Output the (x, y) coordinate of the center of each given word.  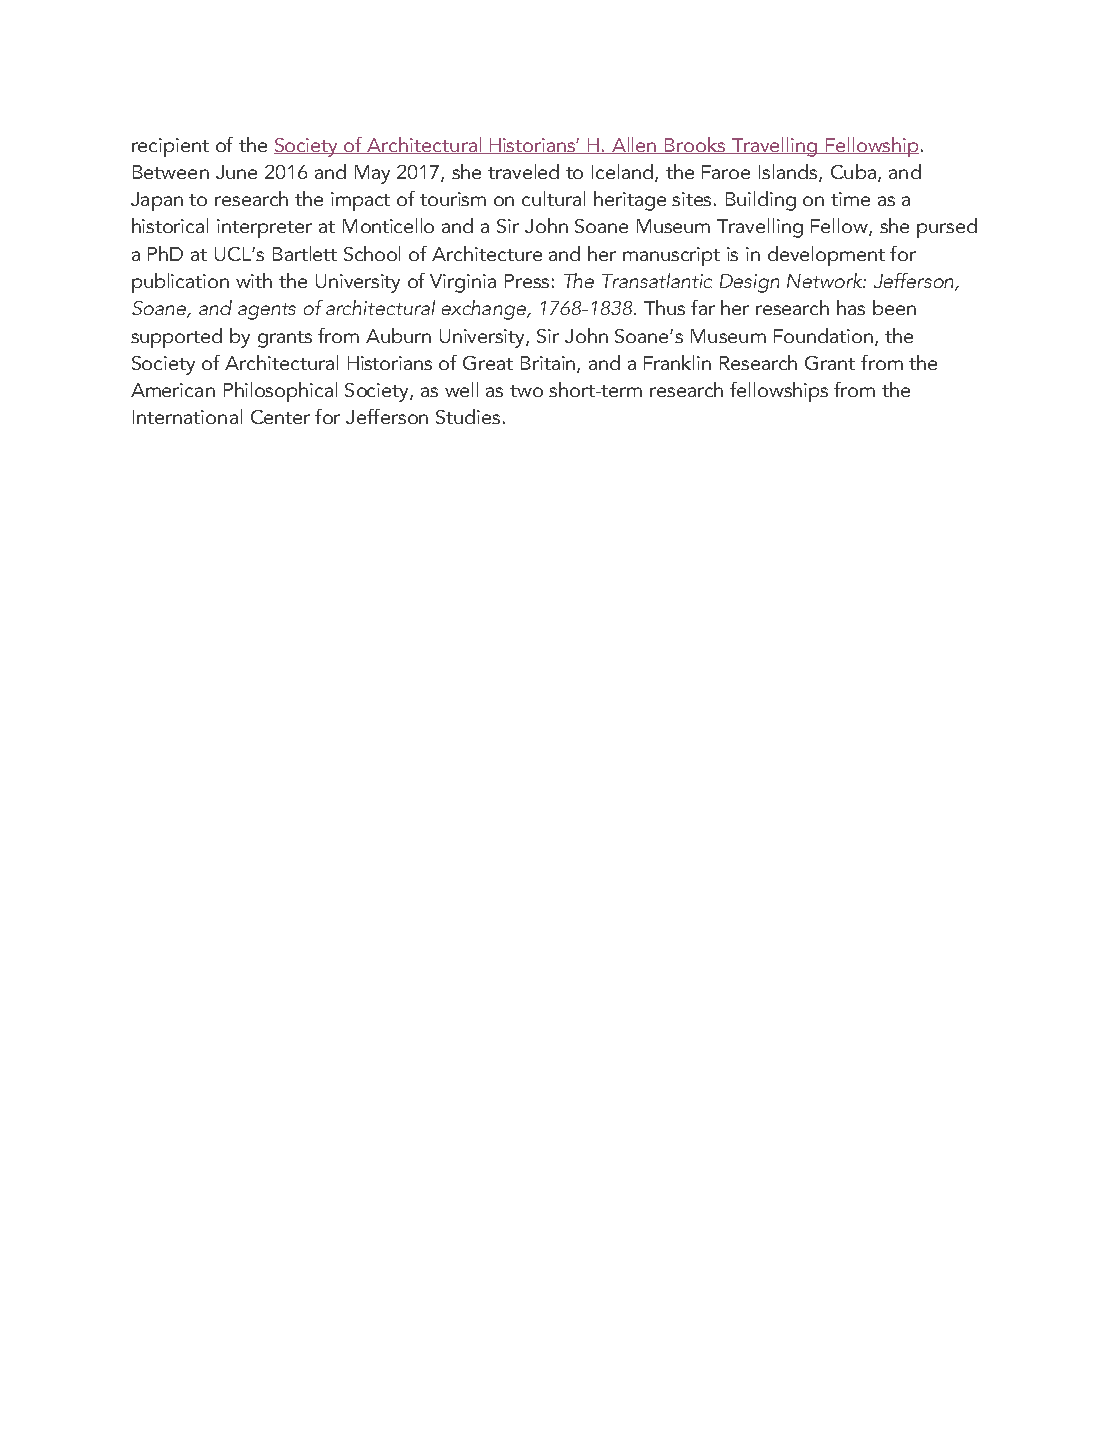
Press (527, 281)
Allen (634, 145)
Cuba (853, 171)
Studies (468, 416)
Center (280, 417)
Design (749, 283)
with (254, 280)
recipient (170, 147)
